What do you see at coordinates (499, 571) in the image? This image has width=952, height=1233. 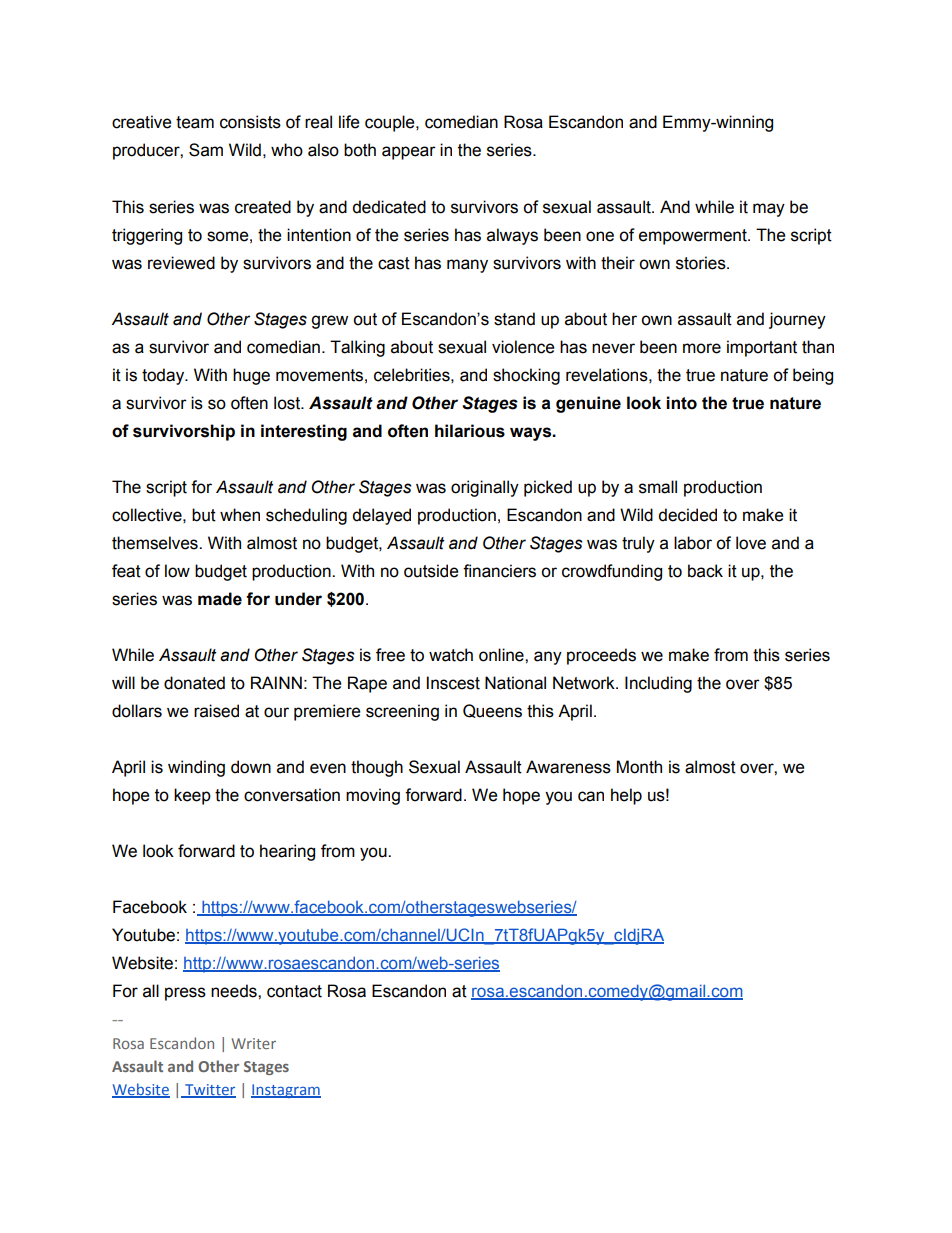 I see `financiers` at bounding box center [499, 571].
